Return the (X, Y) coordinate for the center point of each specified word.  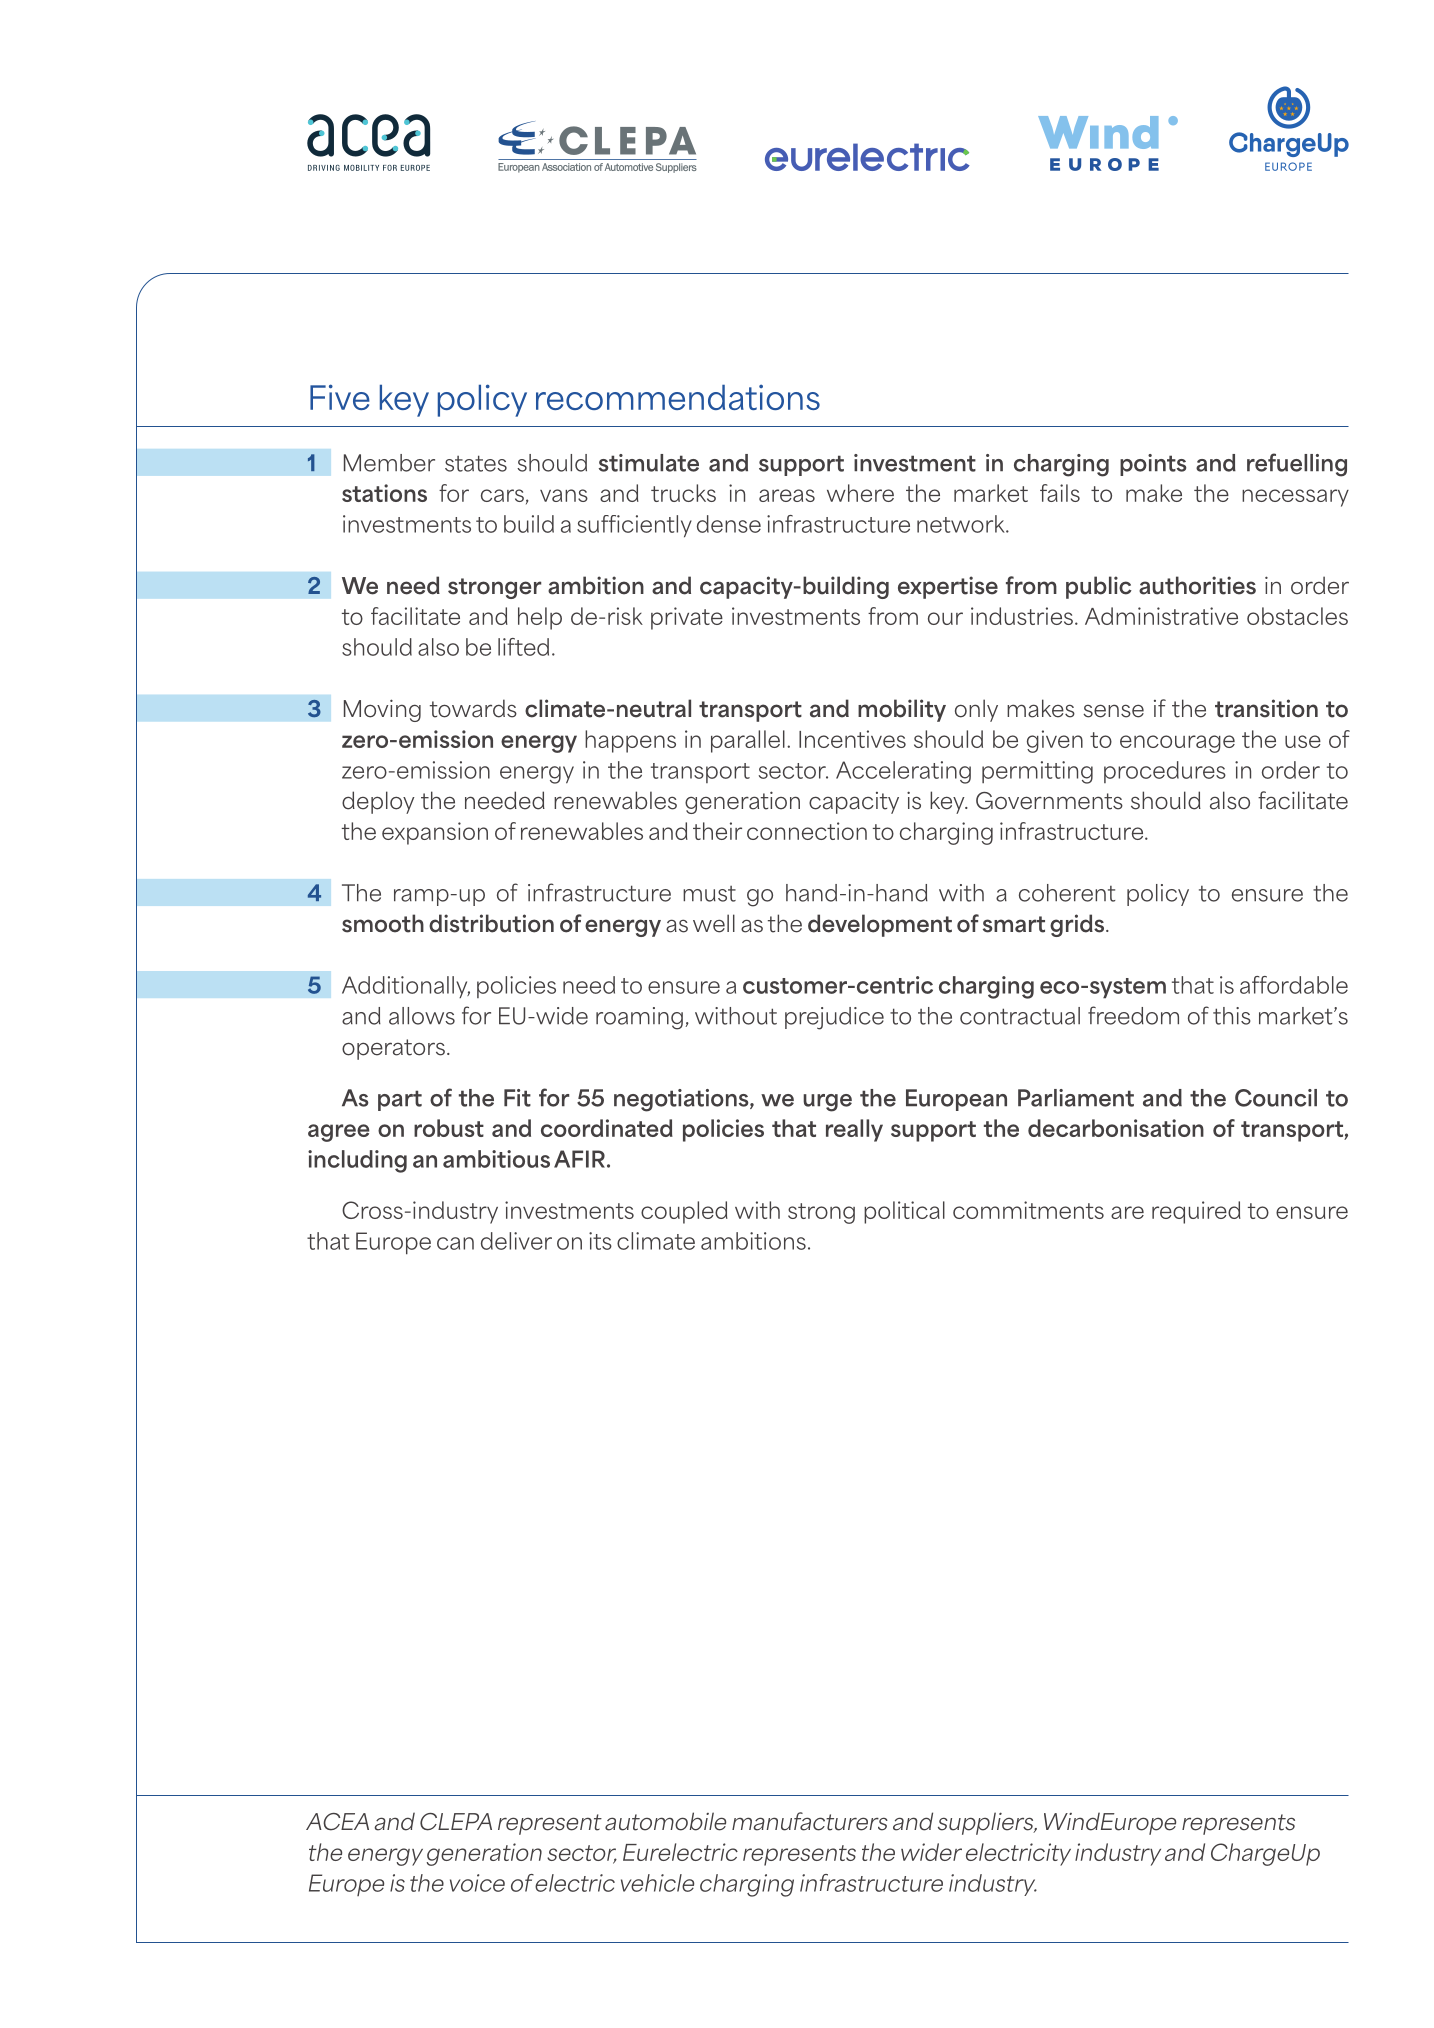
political (904, 1212)
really (854, 1130)
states (476, 463)
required (1196, 1212)
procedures (1165, 772)
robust (449, 1128)
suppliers (987, 1823)
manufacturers (810, 1821)
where (860, 493)
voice (477, 1883)
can (455, 1243)
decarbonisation (1116, 1128)
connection (807, 831)
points (1153, 465)
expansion (435, 833)
